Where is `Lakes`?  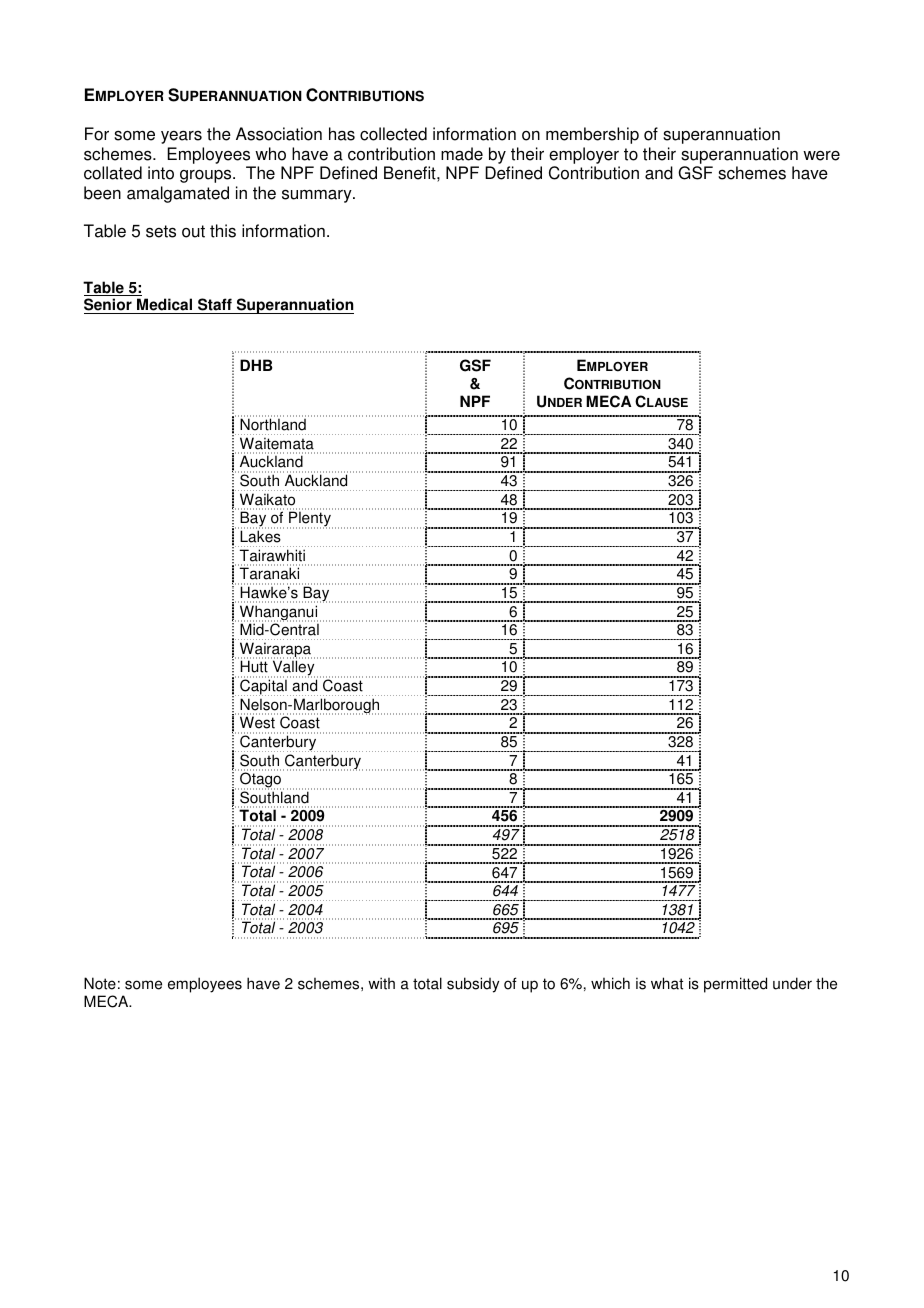 Lakes is located at coordinates (260, 536).
